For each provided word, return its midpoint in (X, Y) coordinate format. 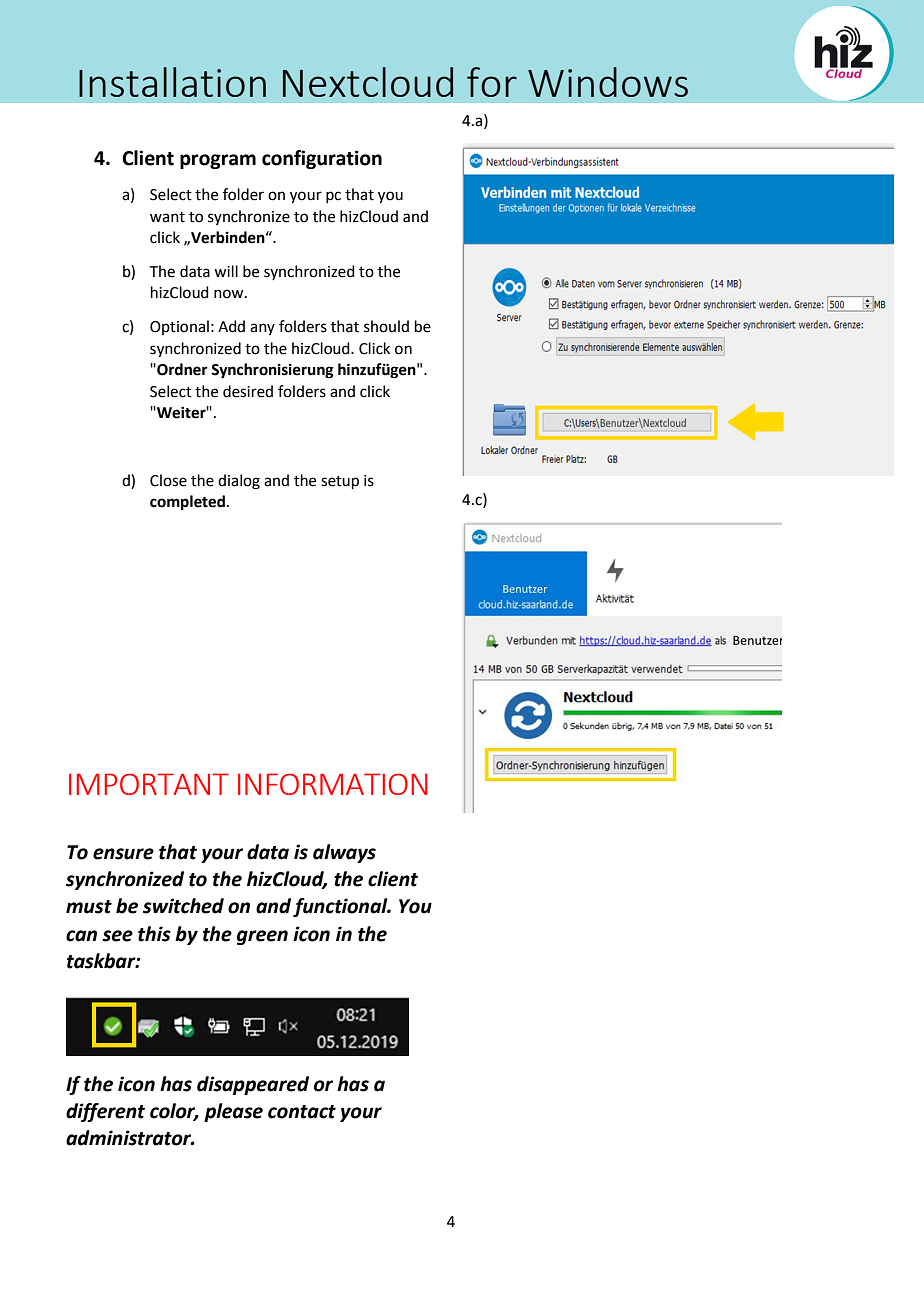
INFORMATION (333, 784)
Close (168, 480)
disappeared (253, 1085)
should (386, 326)
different (105, 1112)
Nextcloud (368, 82)
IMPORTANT (149, 784)
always (344, 853)
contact (302, 1112)
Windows (608, 82)
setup (340, 482)
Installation (172, 82)
